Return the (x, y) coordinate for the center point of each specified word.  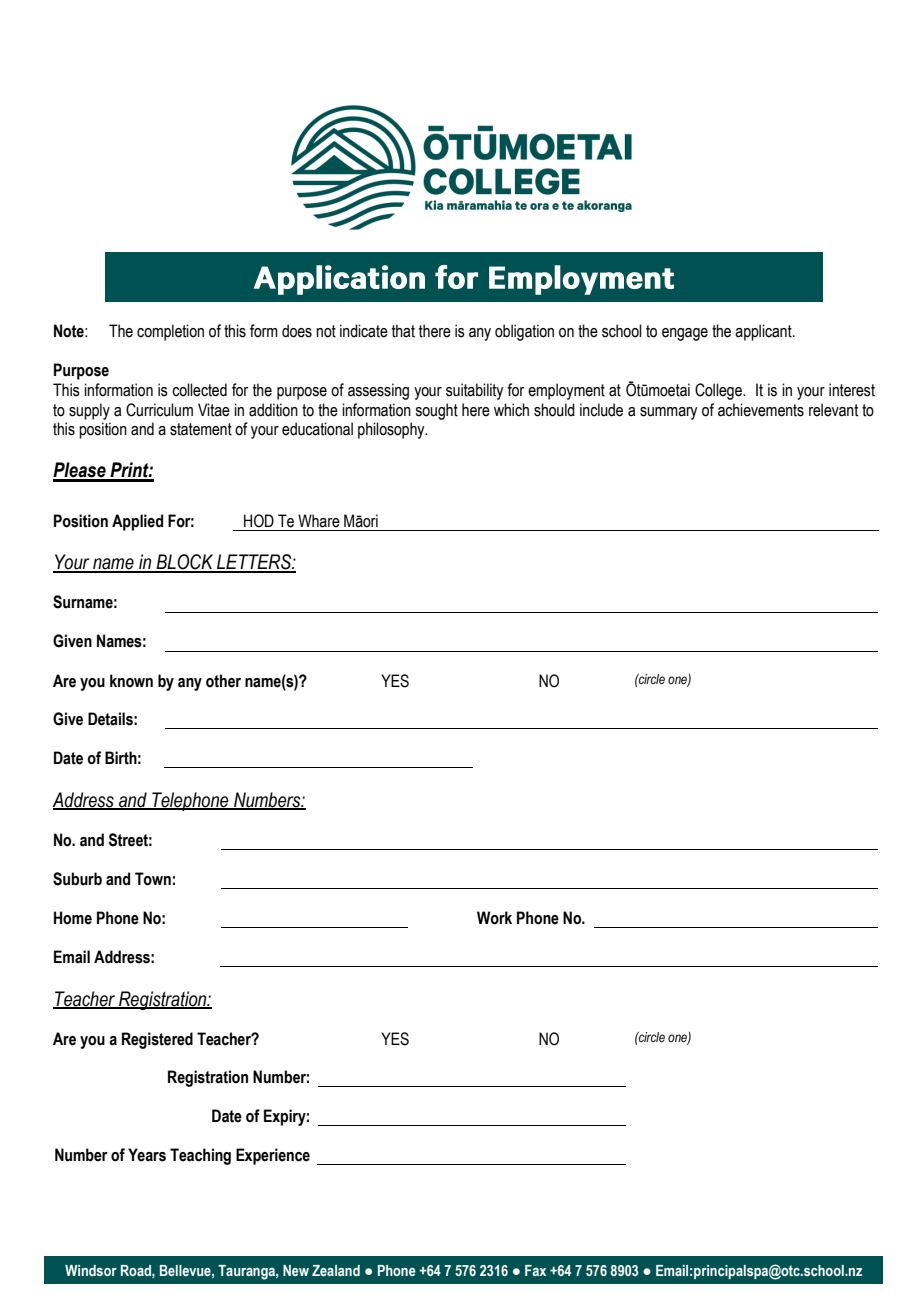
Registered (157, 1040)
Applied (137, 522)
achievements (761, 410)
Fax (535, 1270)
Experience (273, 1156)
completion (170, 332)
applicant (764, 332)
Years (147, 1155)
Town (153, 879)
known (131, 681)
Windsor (91, 1270)
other (223, 681)
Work (494, 918)
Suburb (77, 879)
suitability (474, 391)
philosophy (392, 430)
